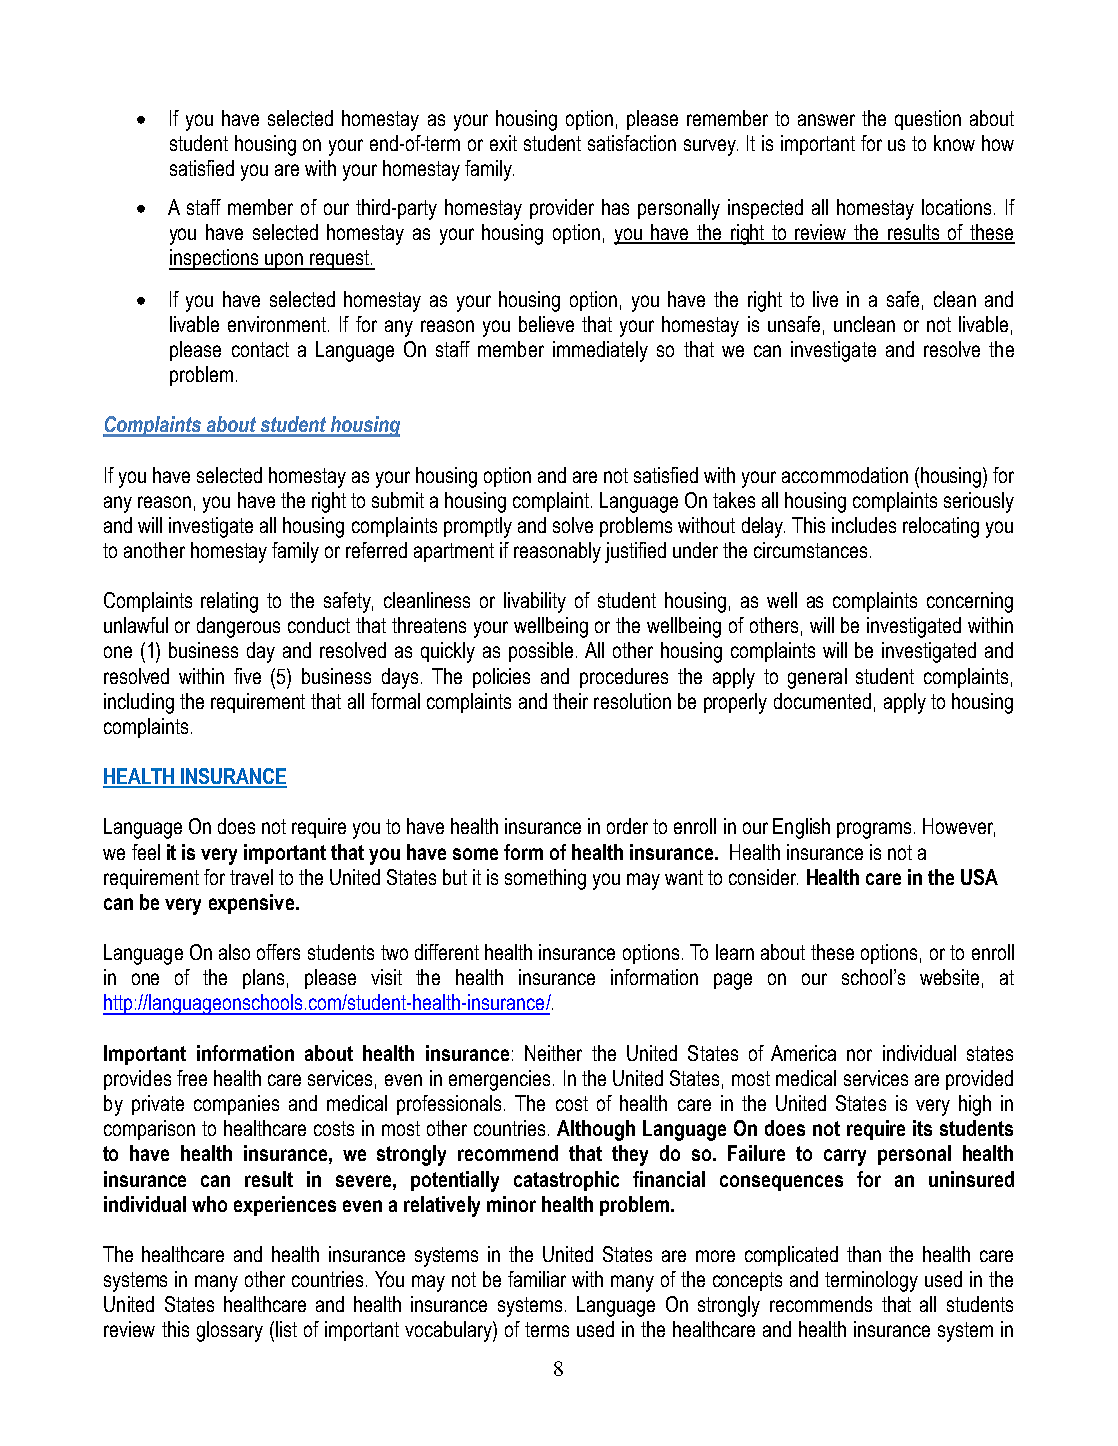 The width and height of the screenshot is (1118, 1446). I want to click on familiar, so click(537, 1279).
